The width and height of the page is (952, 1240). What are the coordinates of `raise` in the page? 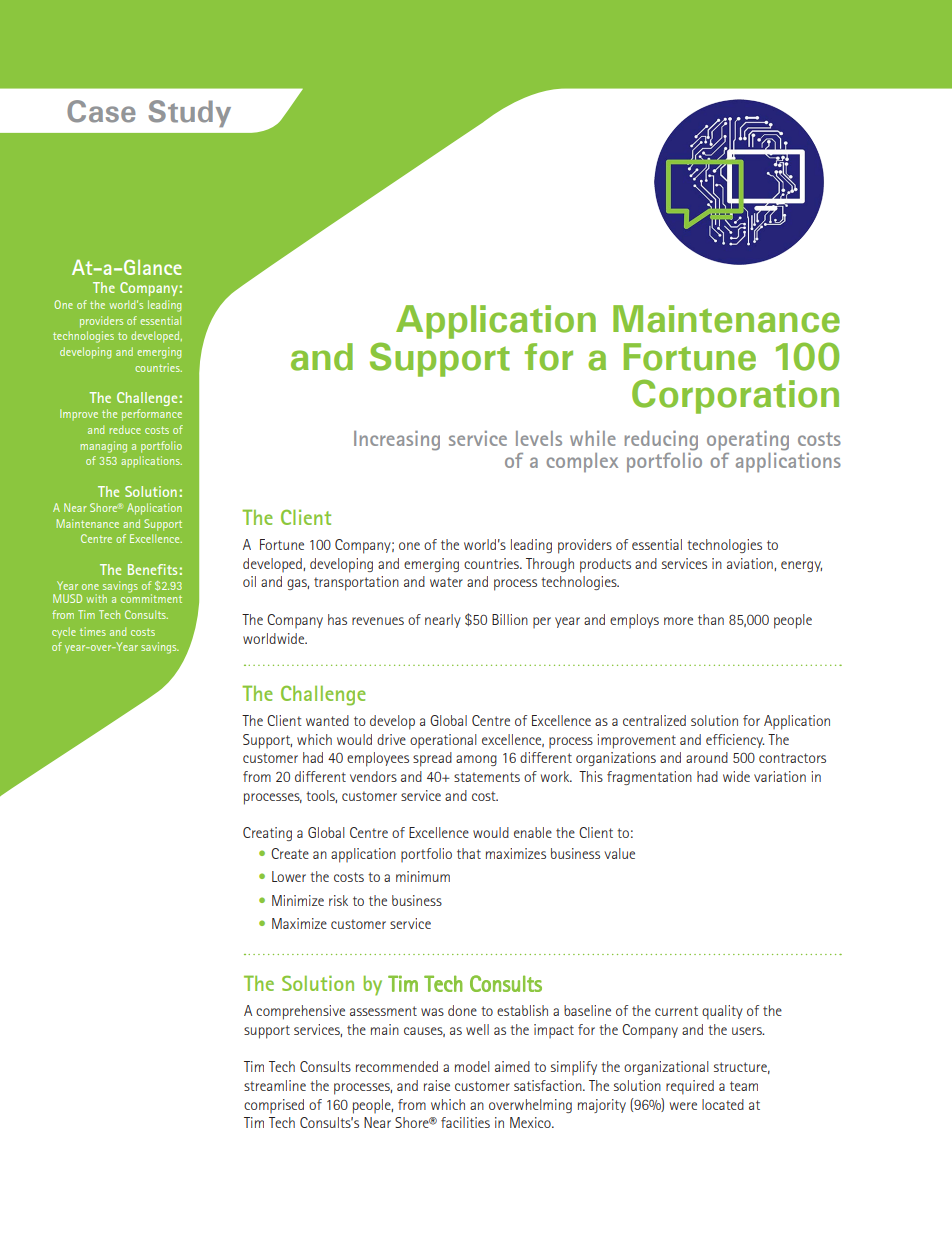 It's located at (437, 1085).
